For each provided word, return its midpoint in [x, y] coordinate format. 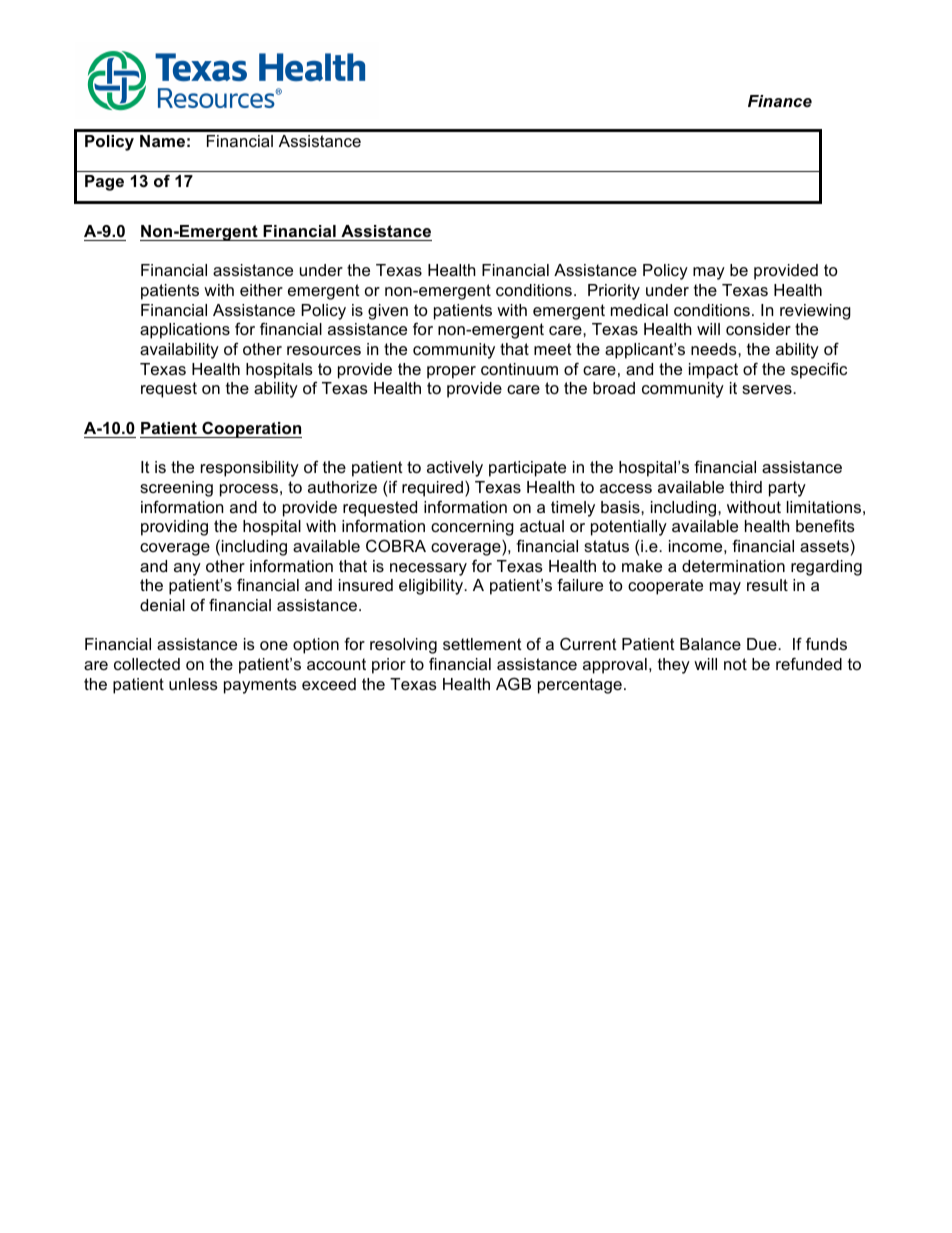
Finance [780, 101]
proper [451, 372]
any [187, 569]
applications [185, 331]
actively [455, 469]
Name [162, 141]
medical [639, 310]
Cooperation [251, 429]
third [746, 487]
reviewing [815, 312]
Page [104, 183]
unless [193, 684]
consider [758, 329]
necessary [428, 569]
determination [733, 566]
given [388, 312]
